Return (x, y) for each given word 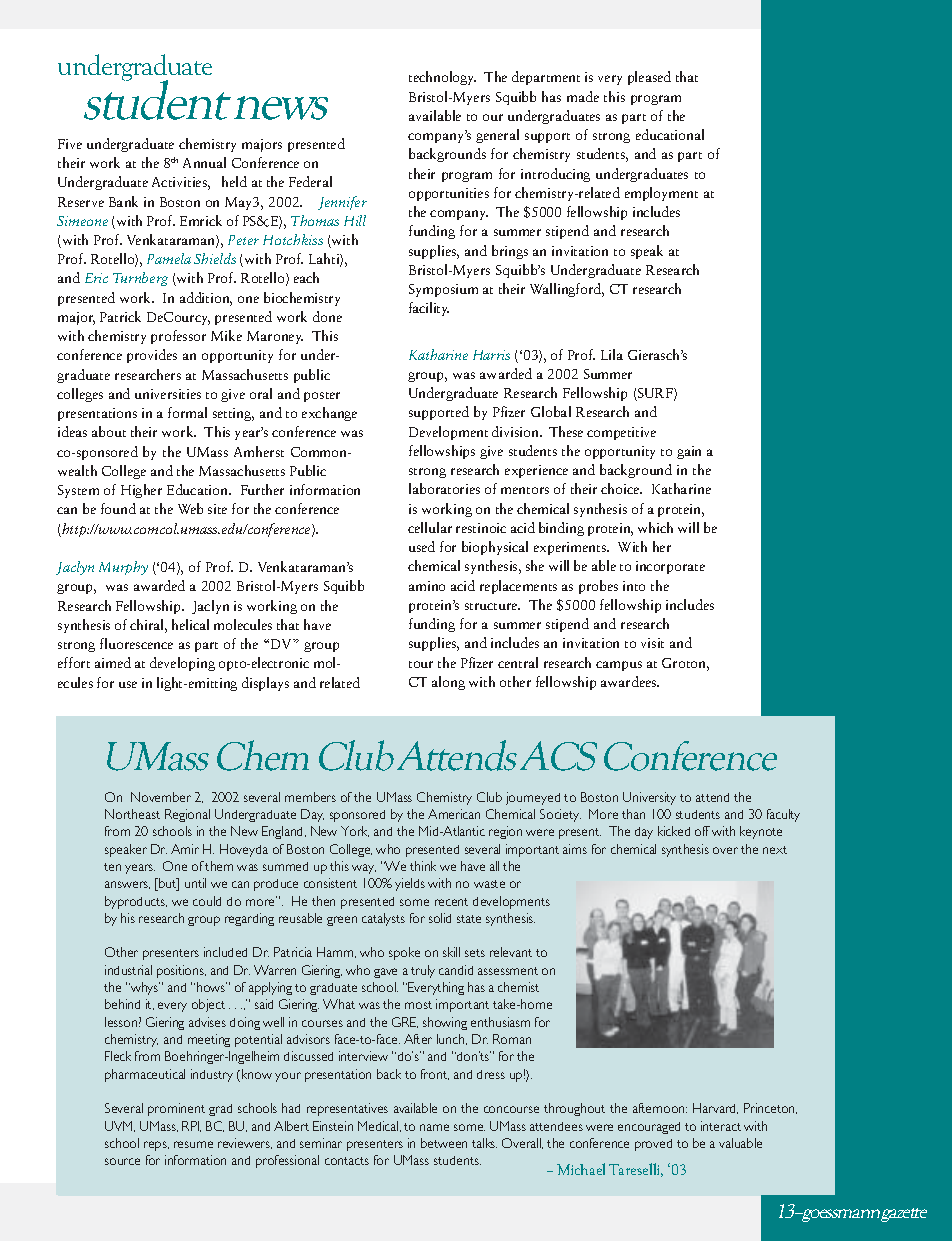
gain (689, 452)
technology (442, 78)
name (434, 1127)
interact (721, 1126)
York (355, 831)
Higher (141, 491)
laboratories (444, 488)
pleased (649, 78)
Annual (204, 162)
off (702, 831)
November (161, 797)
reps (156, 1146)
